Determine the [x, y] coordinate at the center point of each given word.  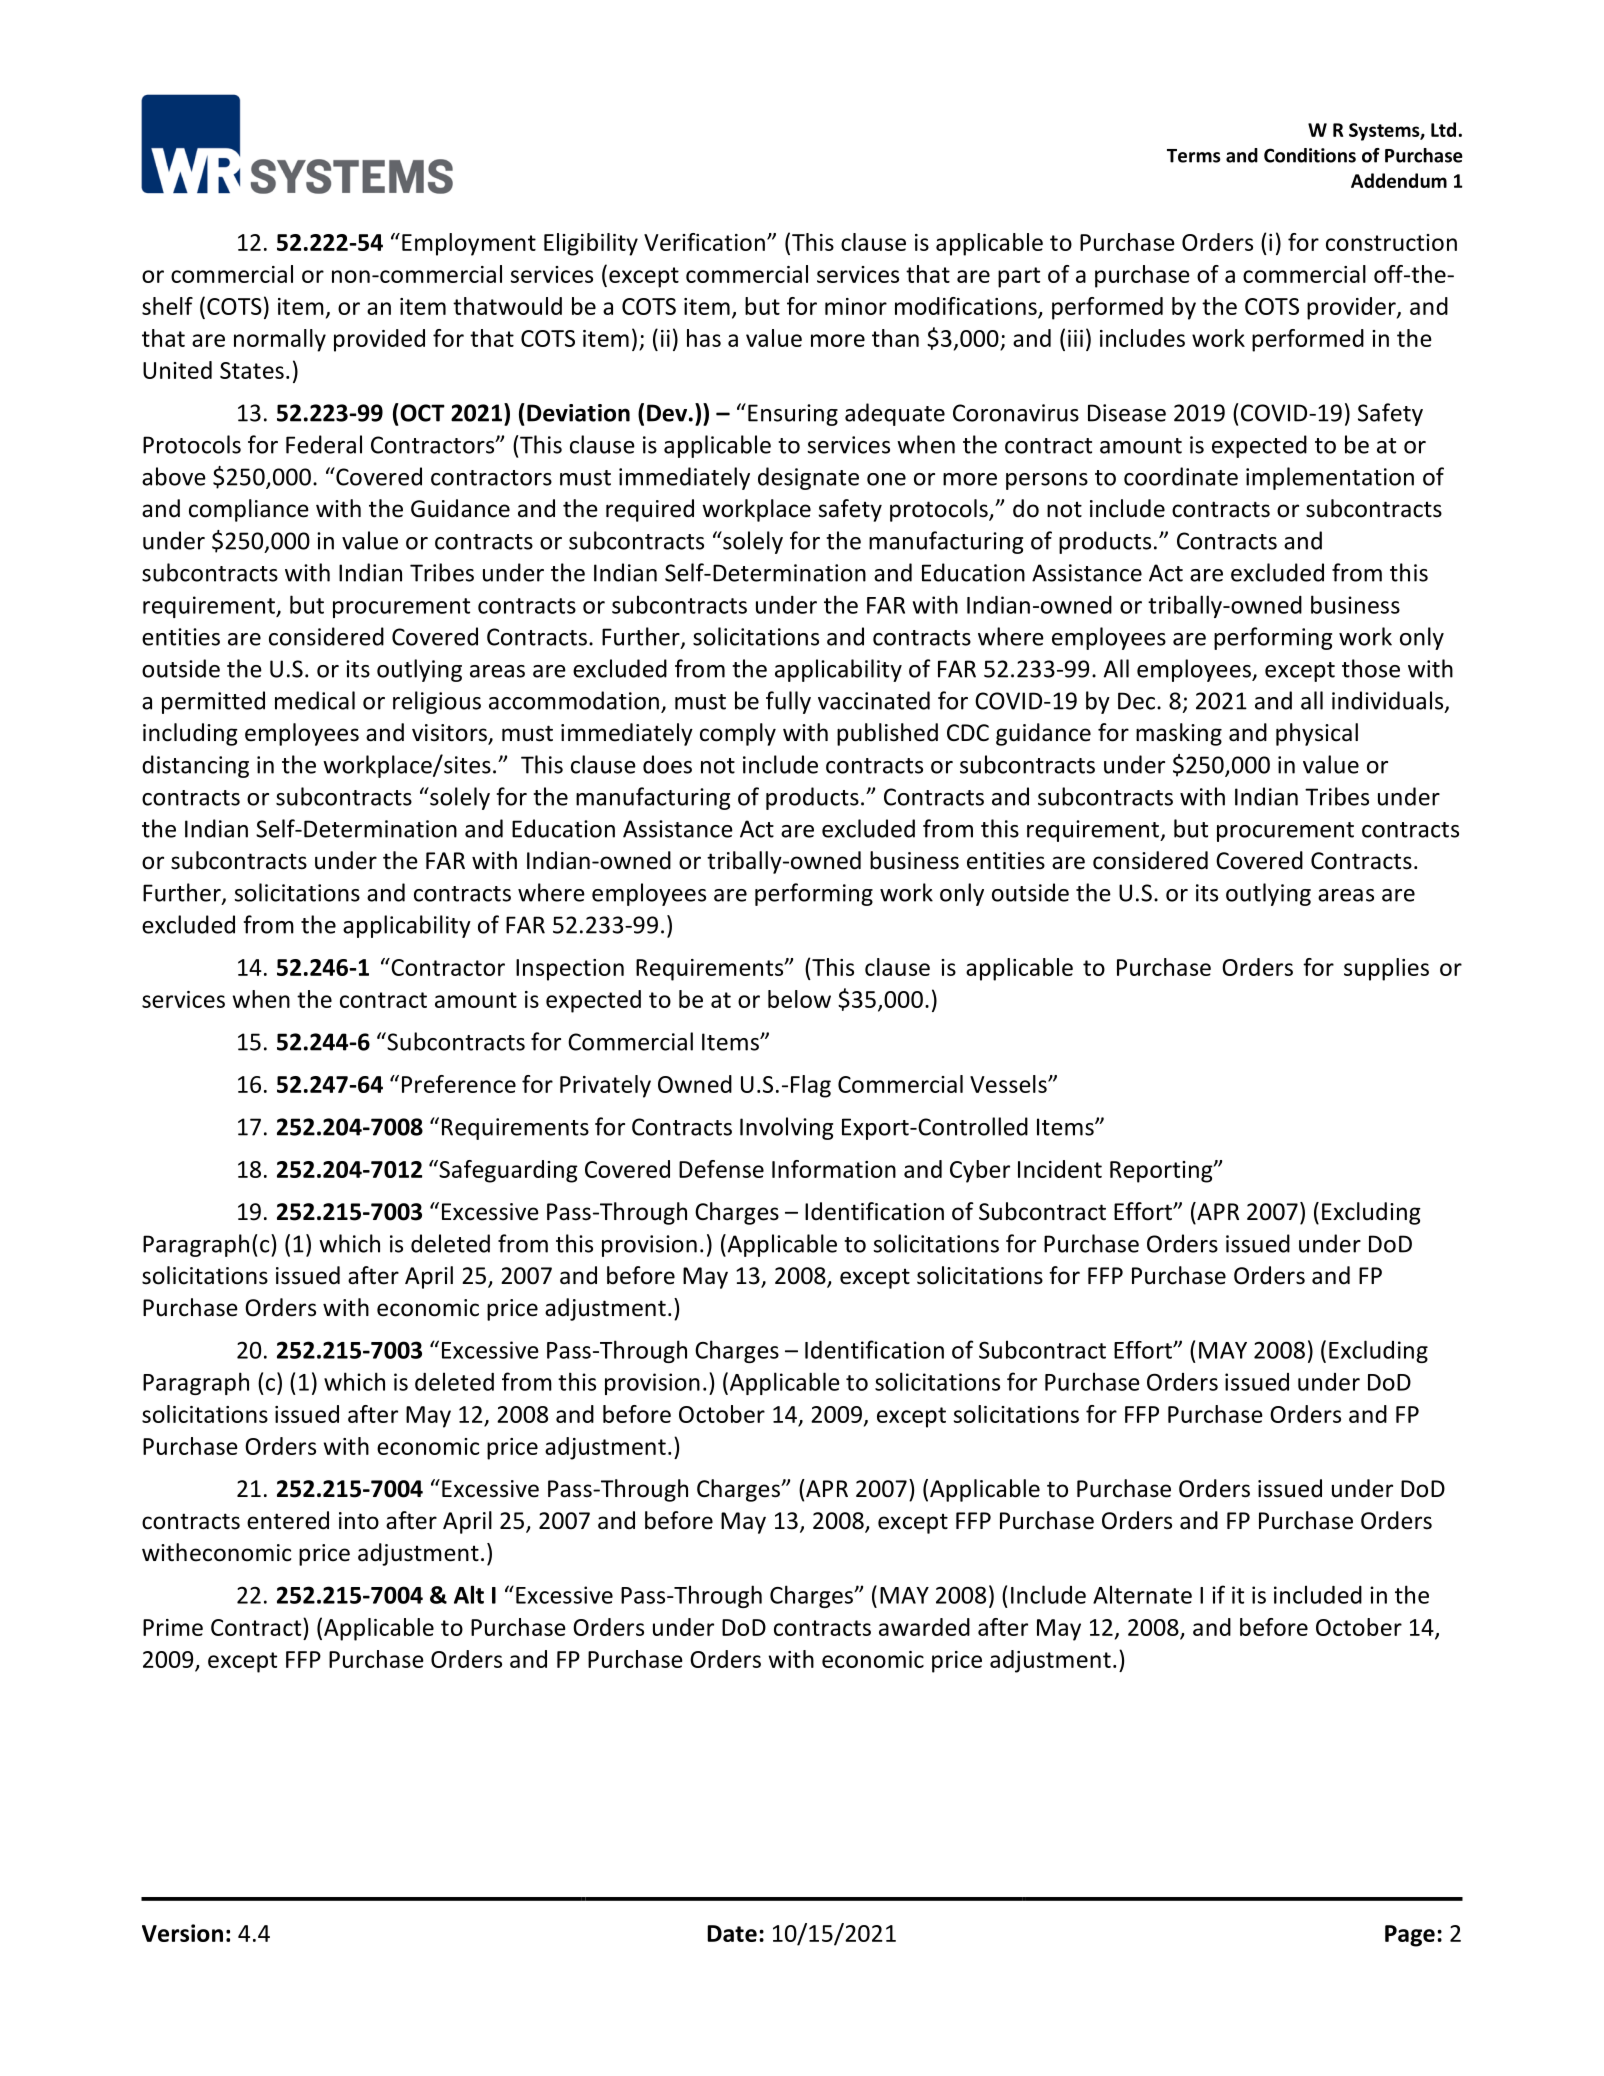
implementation [1330, 478]
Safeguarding [507, 1171]
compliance [249, 510]
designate [808, 478]
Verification [704, 242]
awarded [924, 1627]
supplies [1386, 969]
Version [182, 1933]
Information [834, 1169]
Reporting [1162, 1172]
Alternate [1142, 1594]
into [359, 1521]
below [799, 999]
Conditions [1310, 155]
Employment [469, 244]
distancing [195, 766]
